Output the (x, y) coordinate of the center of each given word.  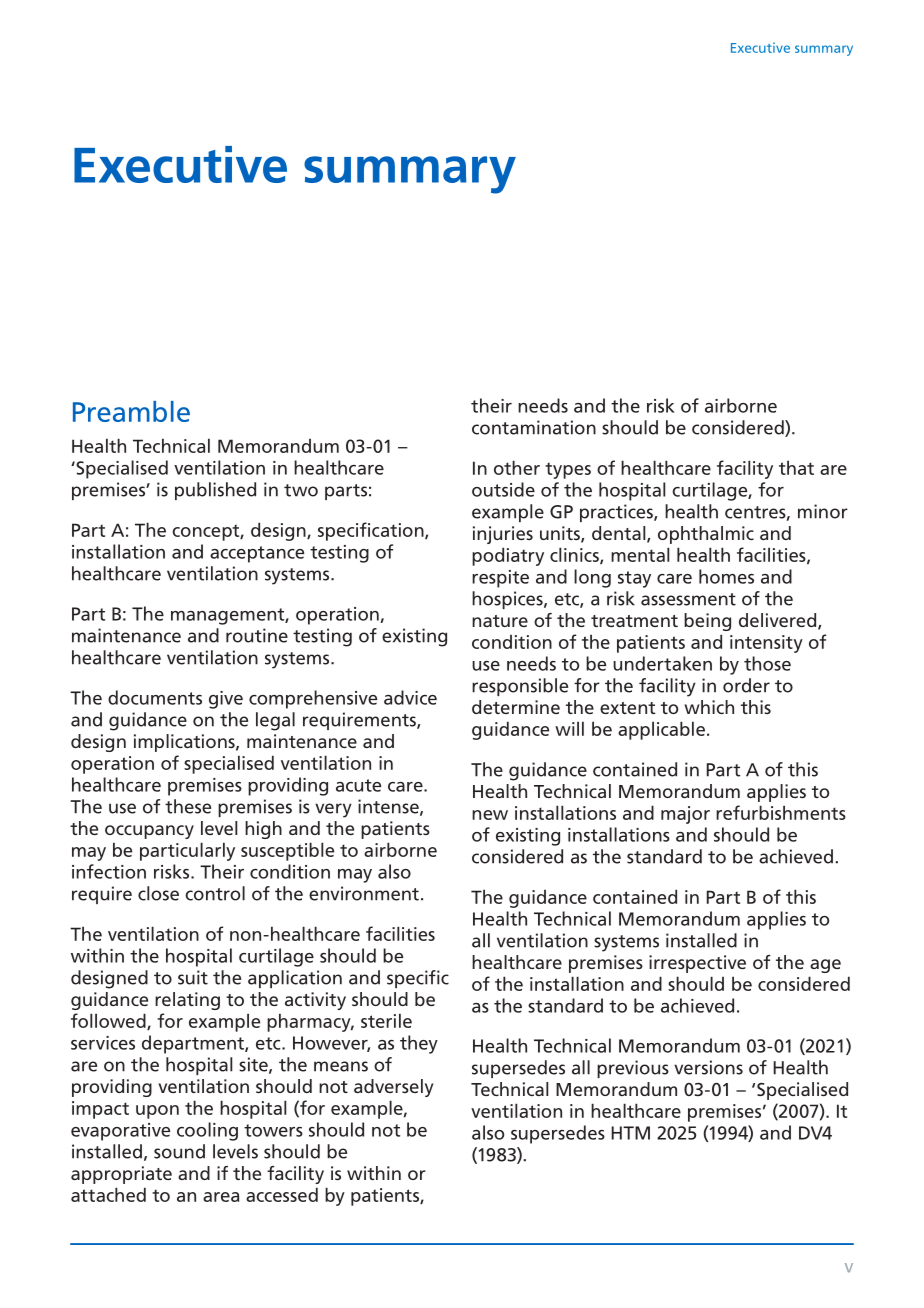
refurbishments (781, 812)
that (796, 467)
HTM (630, 1133)
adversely (393, 1088)
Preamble (131, 411)
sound (179, 1151)
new (490, 815)
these (188, 806)
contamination (534, 427)
